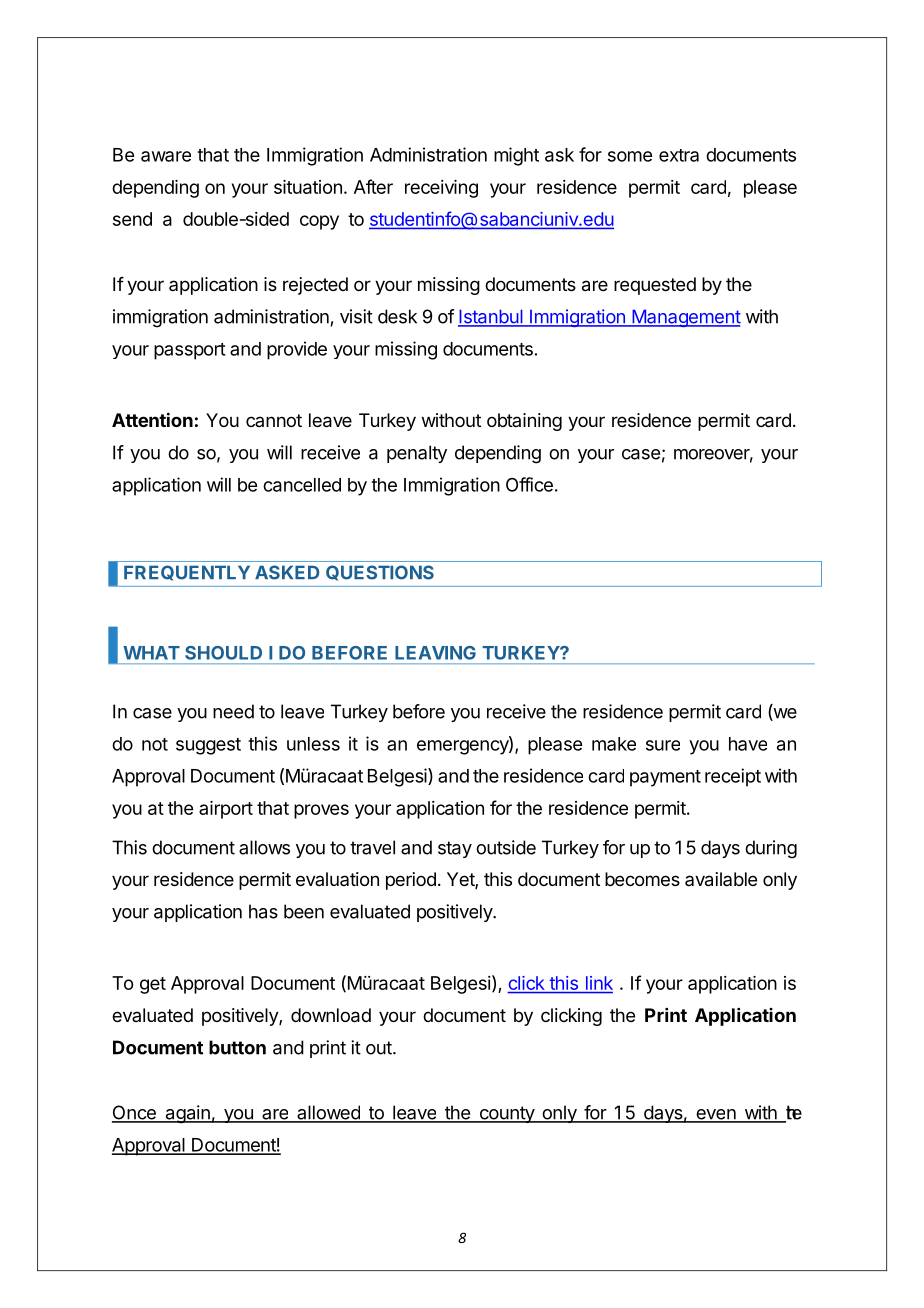 The height and width of the screenshot is (1308, 924). What do you see at coordinates (226, 810) in the screenshot?
I see `airport` at bounding box center [226, 810].
